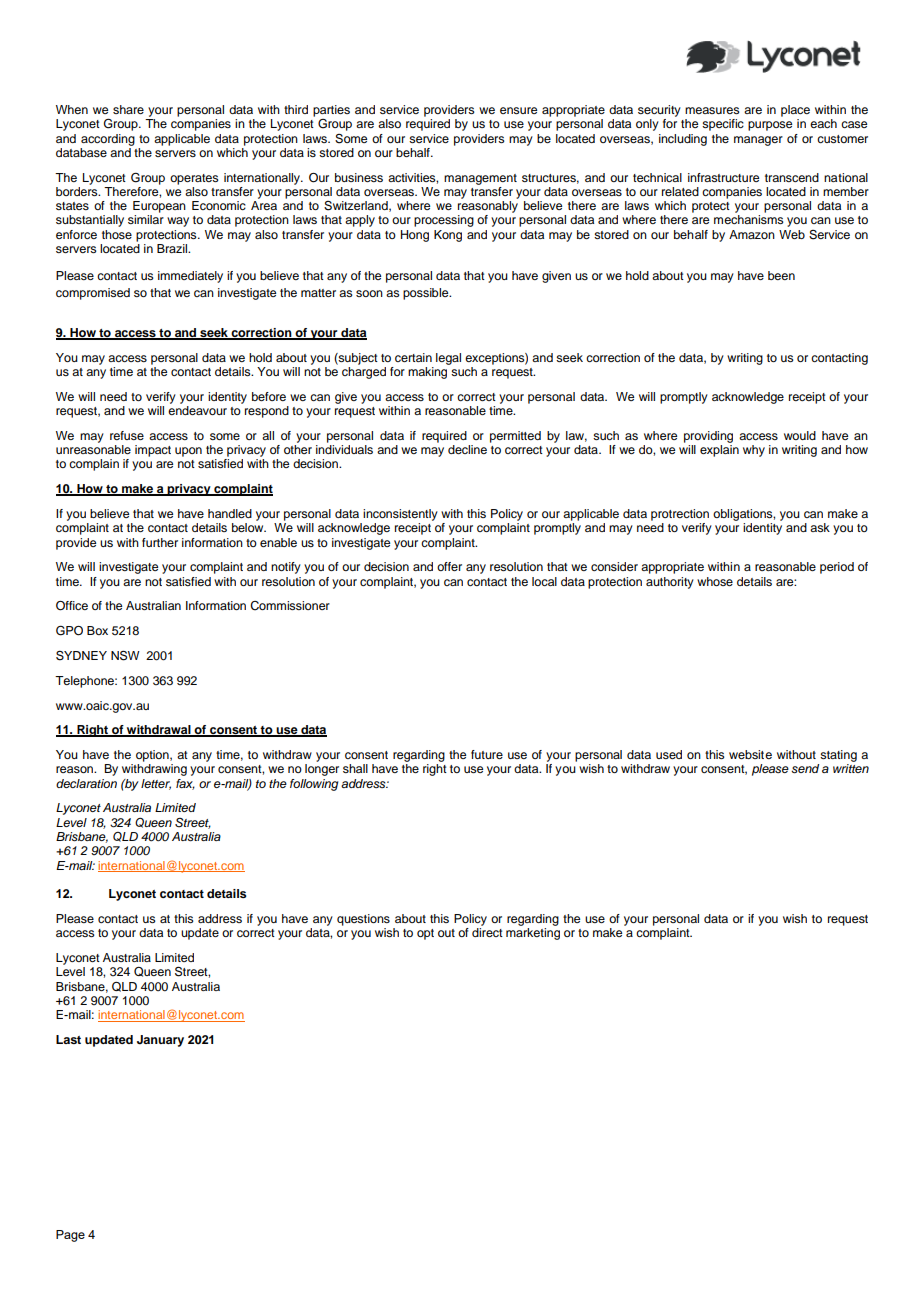  I want to click on January, so click(160, 1041).
